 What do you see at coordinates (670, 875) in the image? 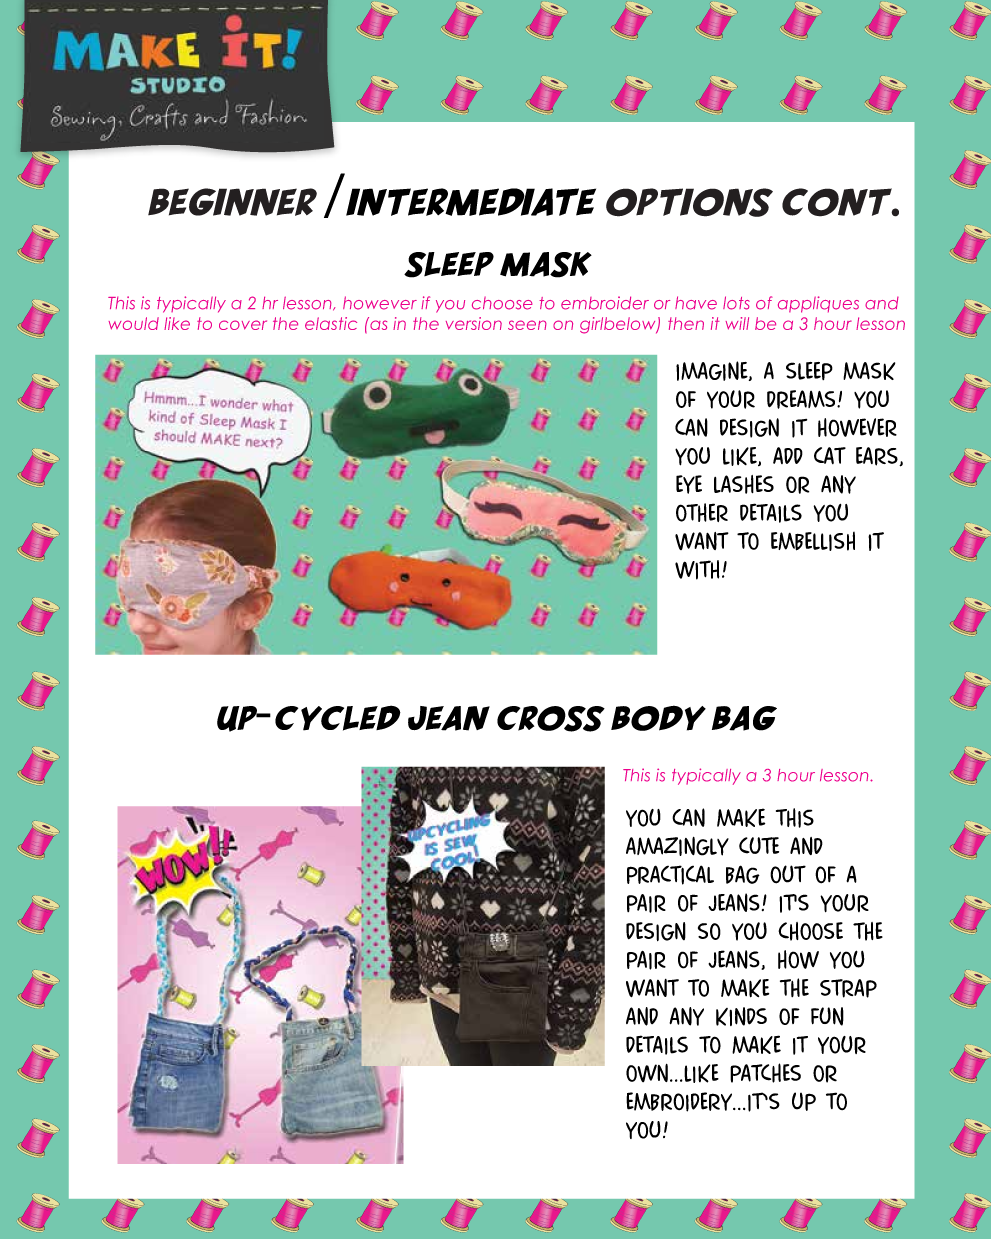
I see `practical` at bounding box center [670, 875].
